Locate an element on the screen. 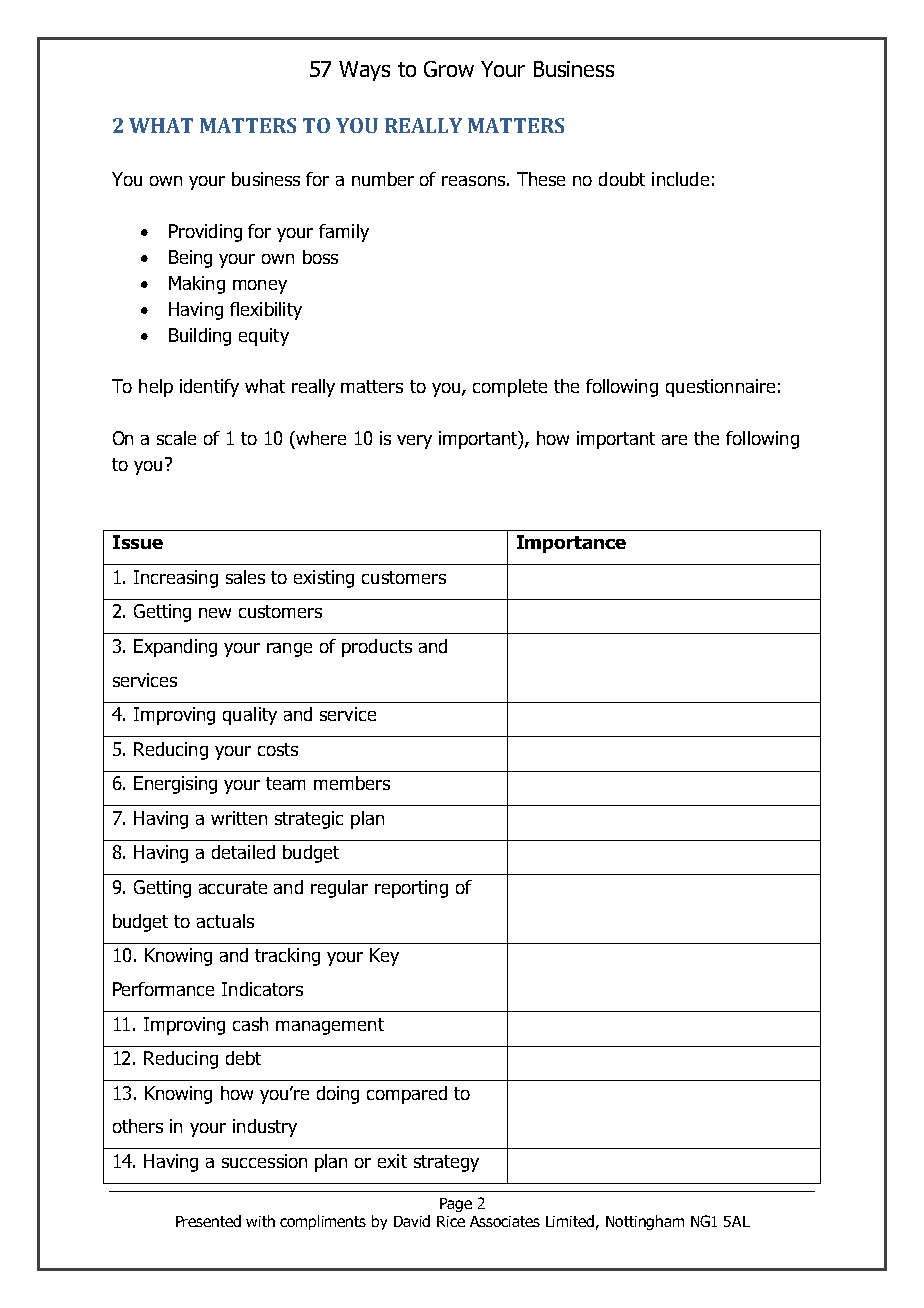  questionnaire is located at coordinates (720, 388).
